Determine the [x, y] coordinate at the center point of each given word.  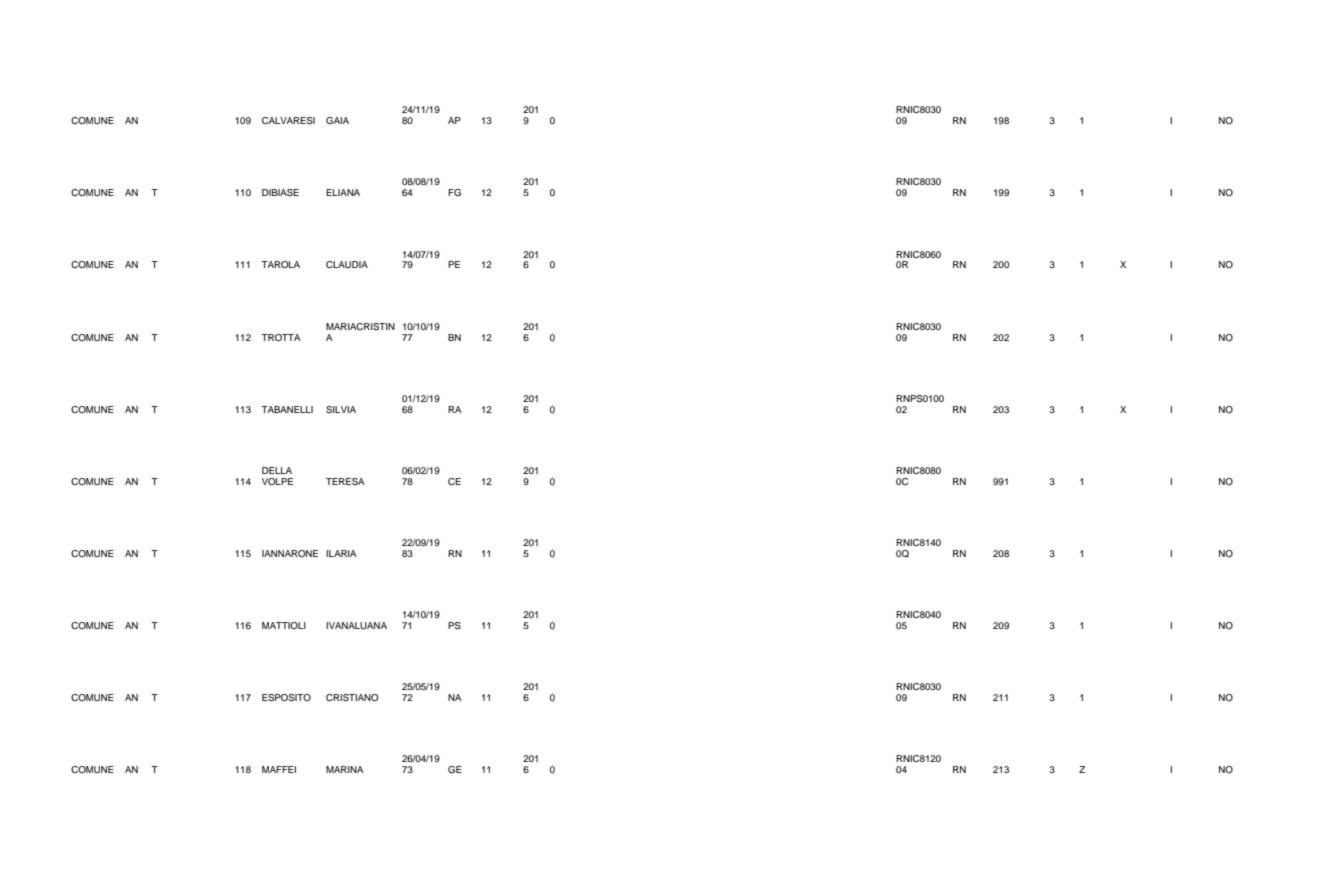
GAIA [337, 120]
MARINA [345, 769]
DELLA [277, 470]
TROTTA [281, 337]
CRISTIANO [352, 697]
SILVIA [341, 409]
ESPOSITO [286, 697]
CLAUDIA [347, 264]
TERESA [345, 481]
